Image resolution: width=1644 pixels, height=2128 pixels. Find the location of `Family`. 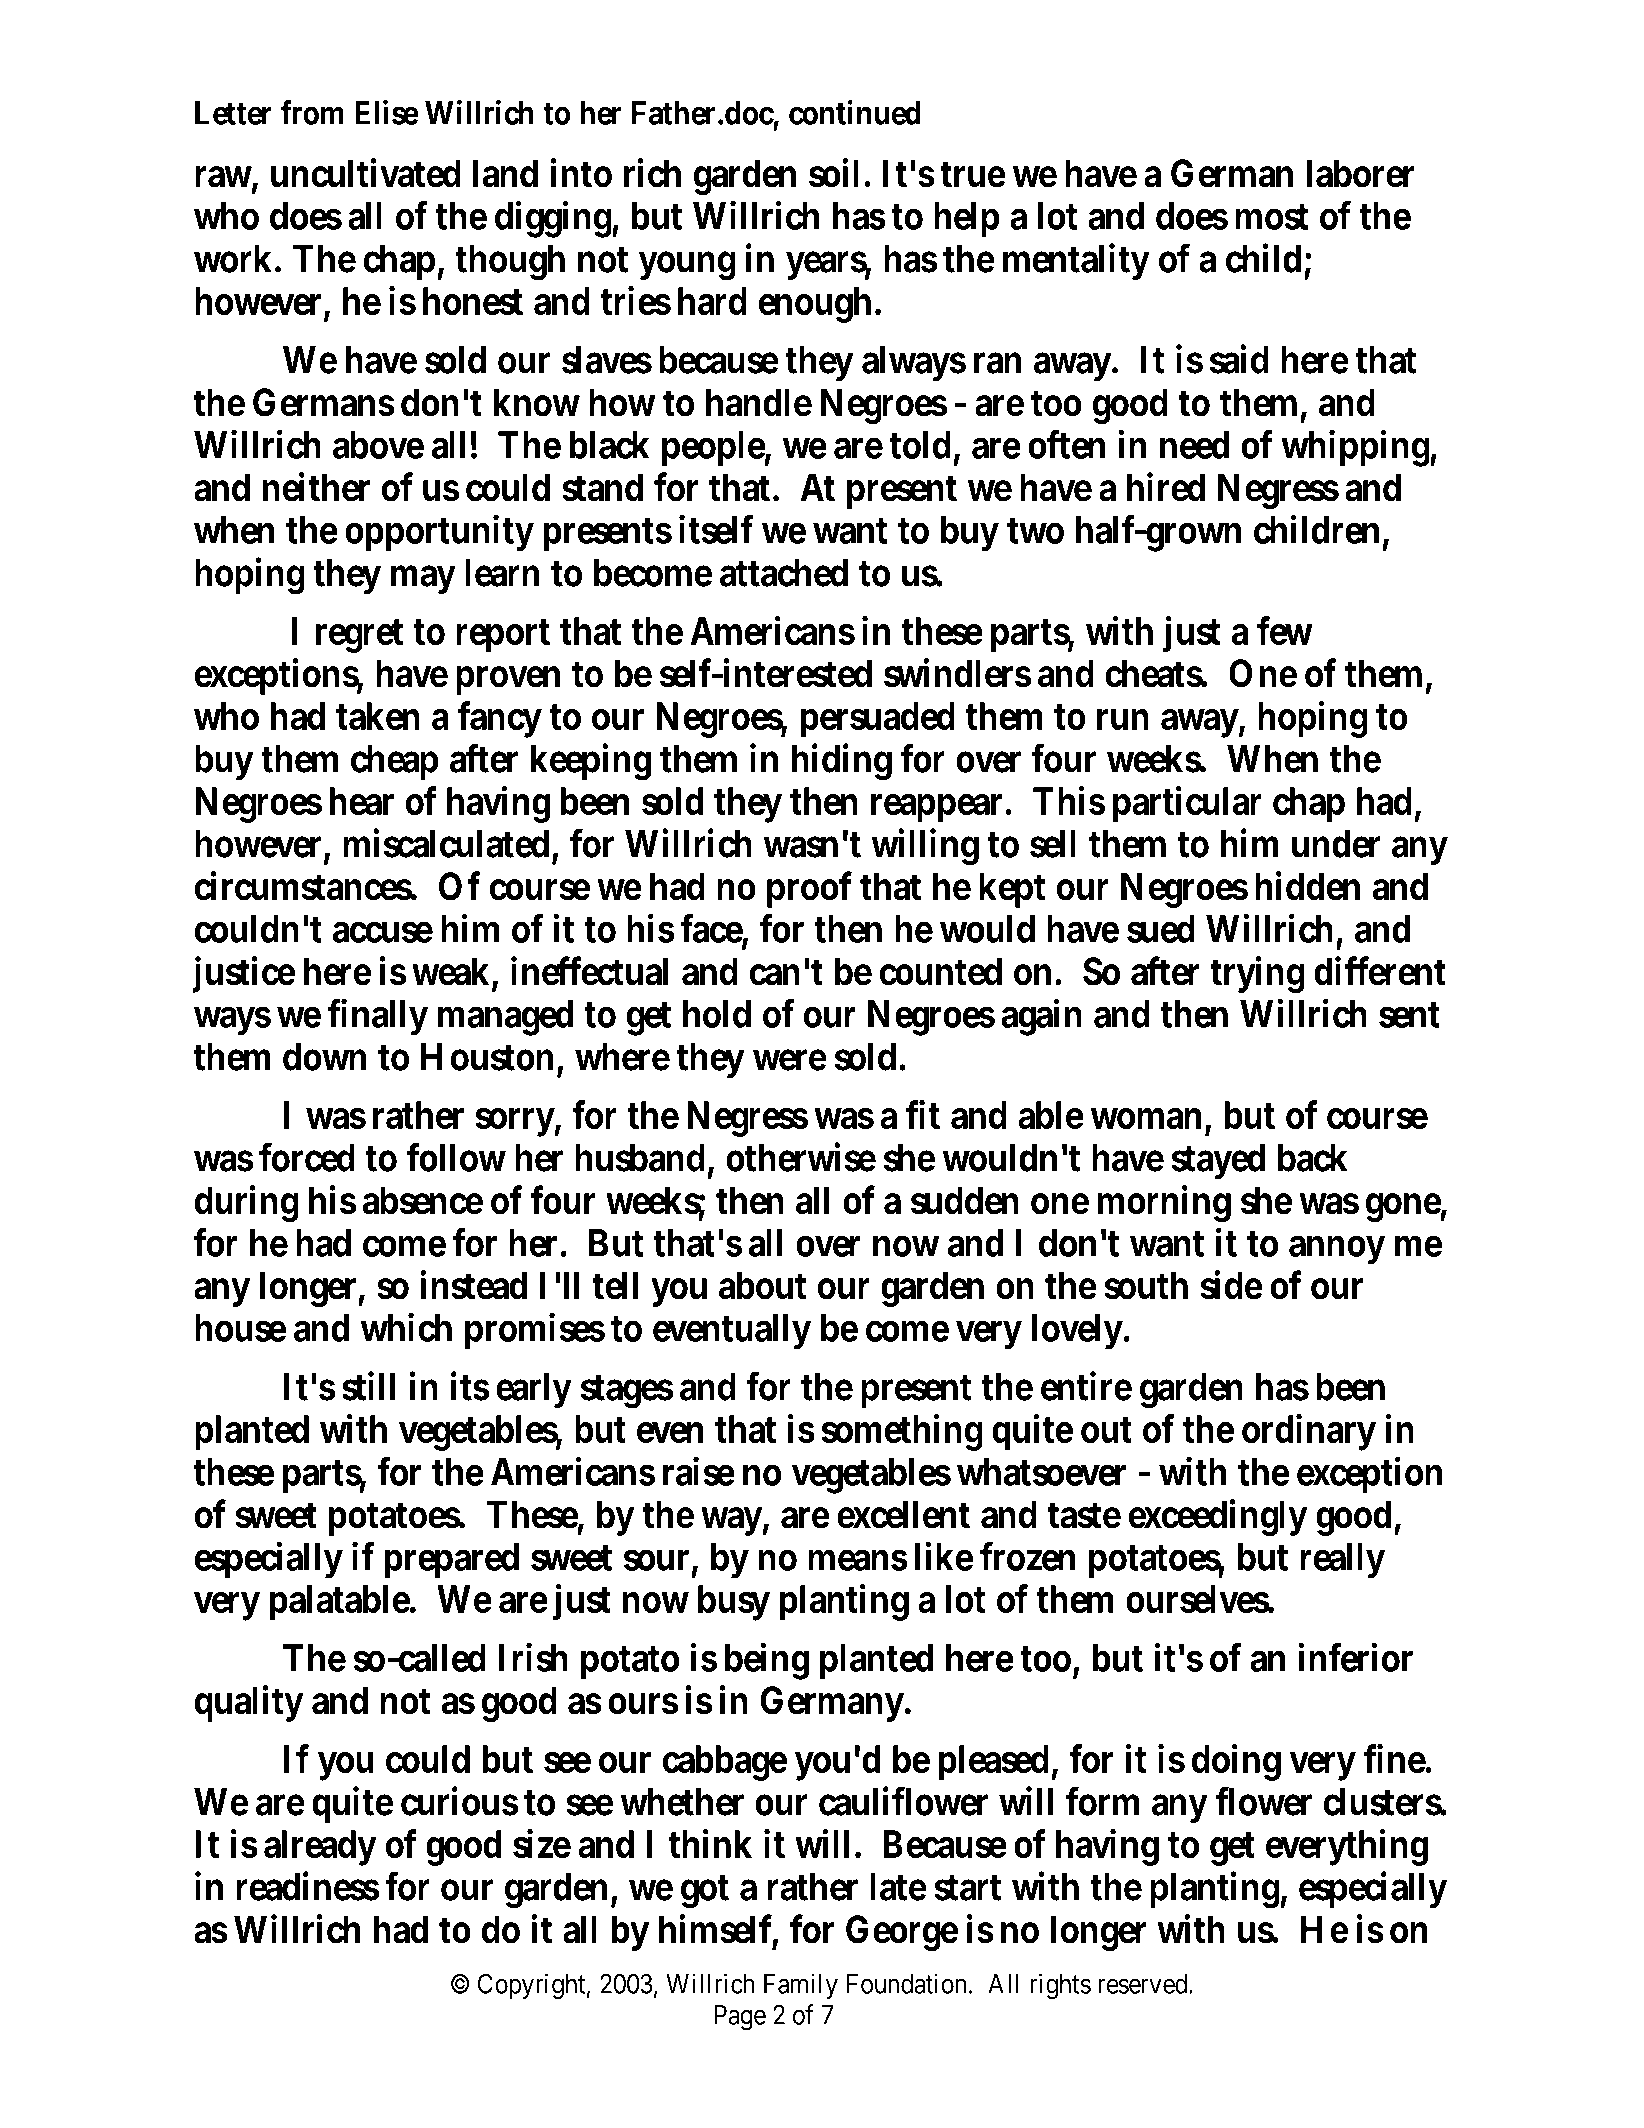

Family is located at coordinates (801, 1986).
